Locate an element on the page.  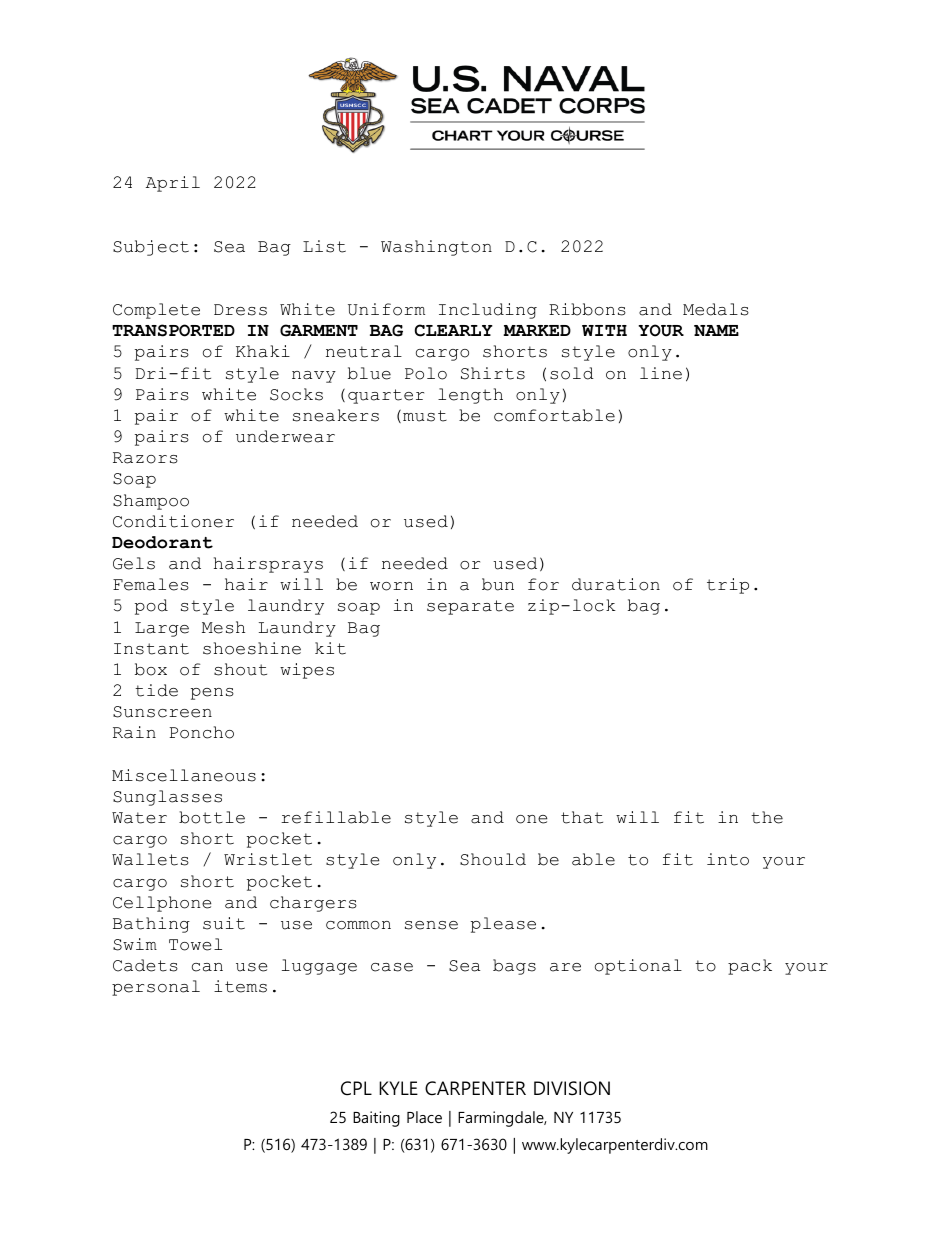
Mesh is located at coordinates (223, 627).
